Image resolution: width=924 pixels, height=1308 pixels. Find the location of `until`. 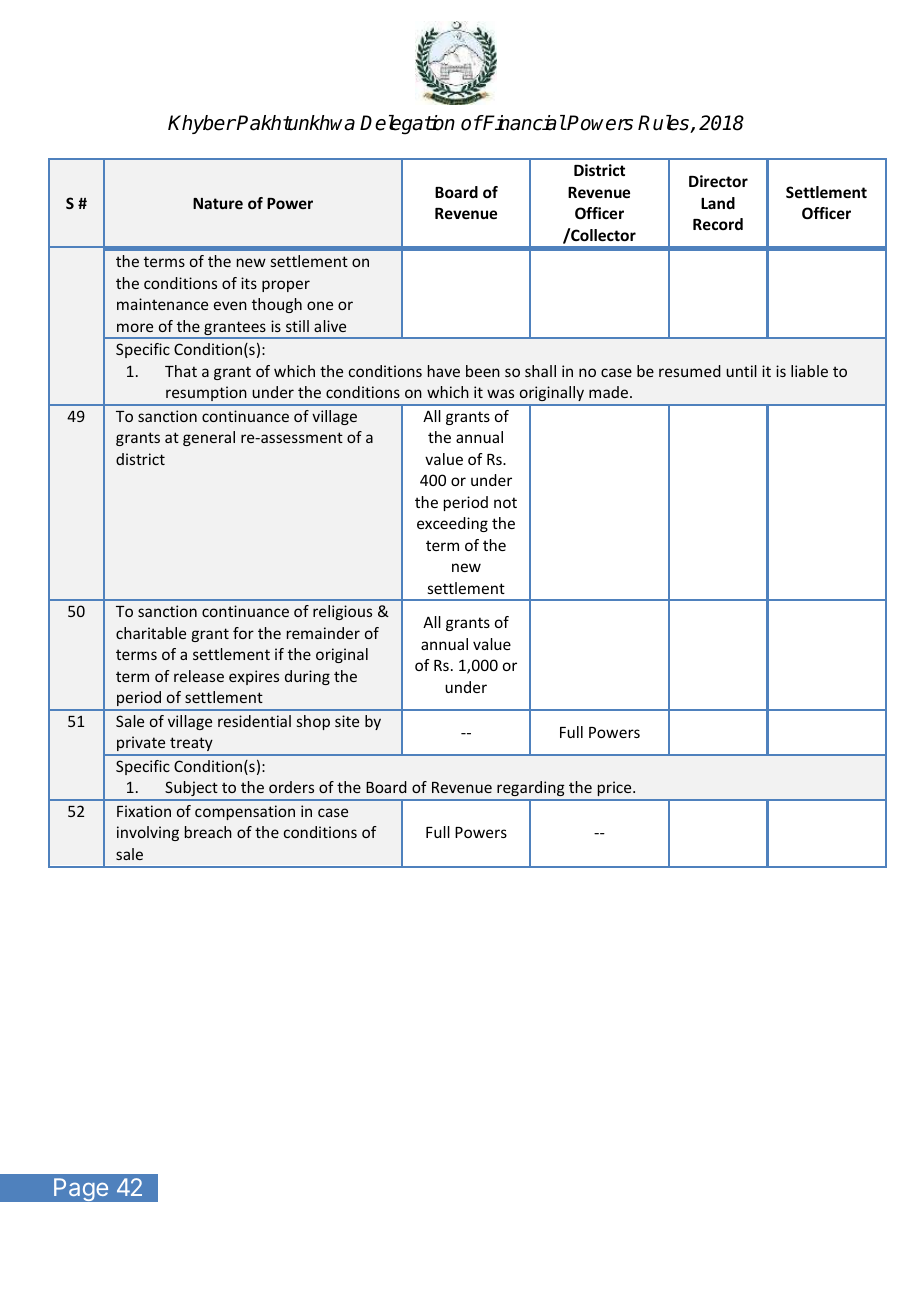

until is located at coordinates (741, 371).
